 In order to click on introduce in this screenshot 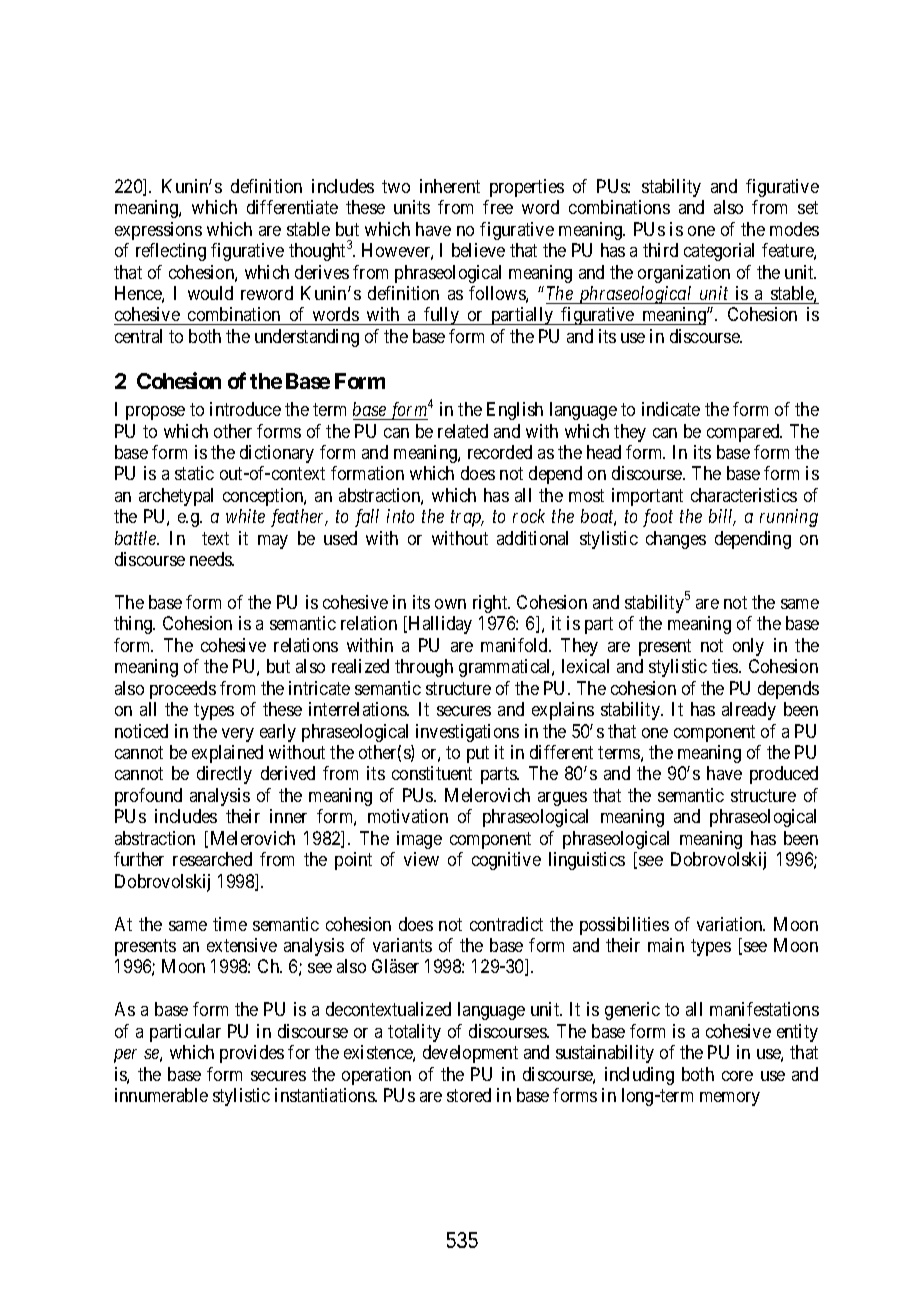, I will do `click(245, 409)`.
